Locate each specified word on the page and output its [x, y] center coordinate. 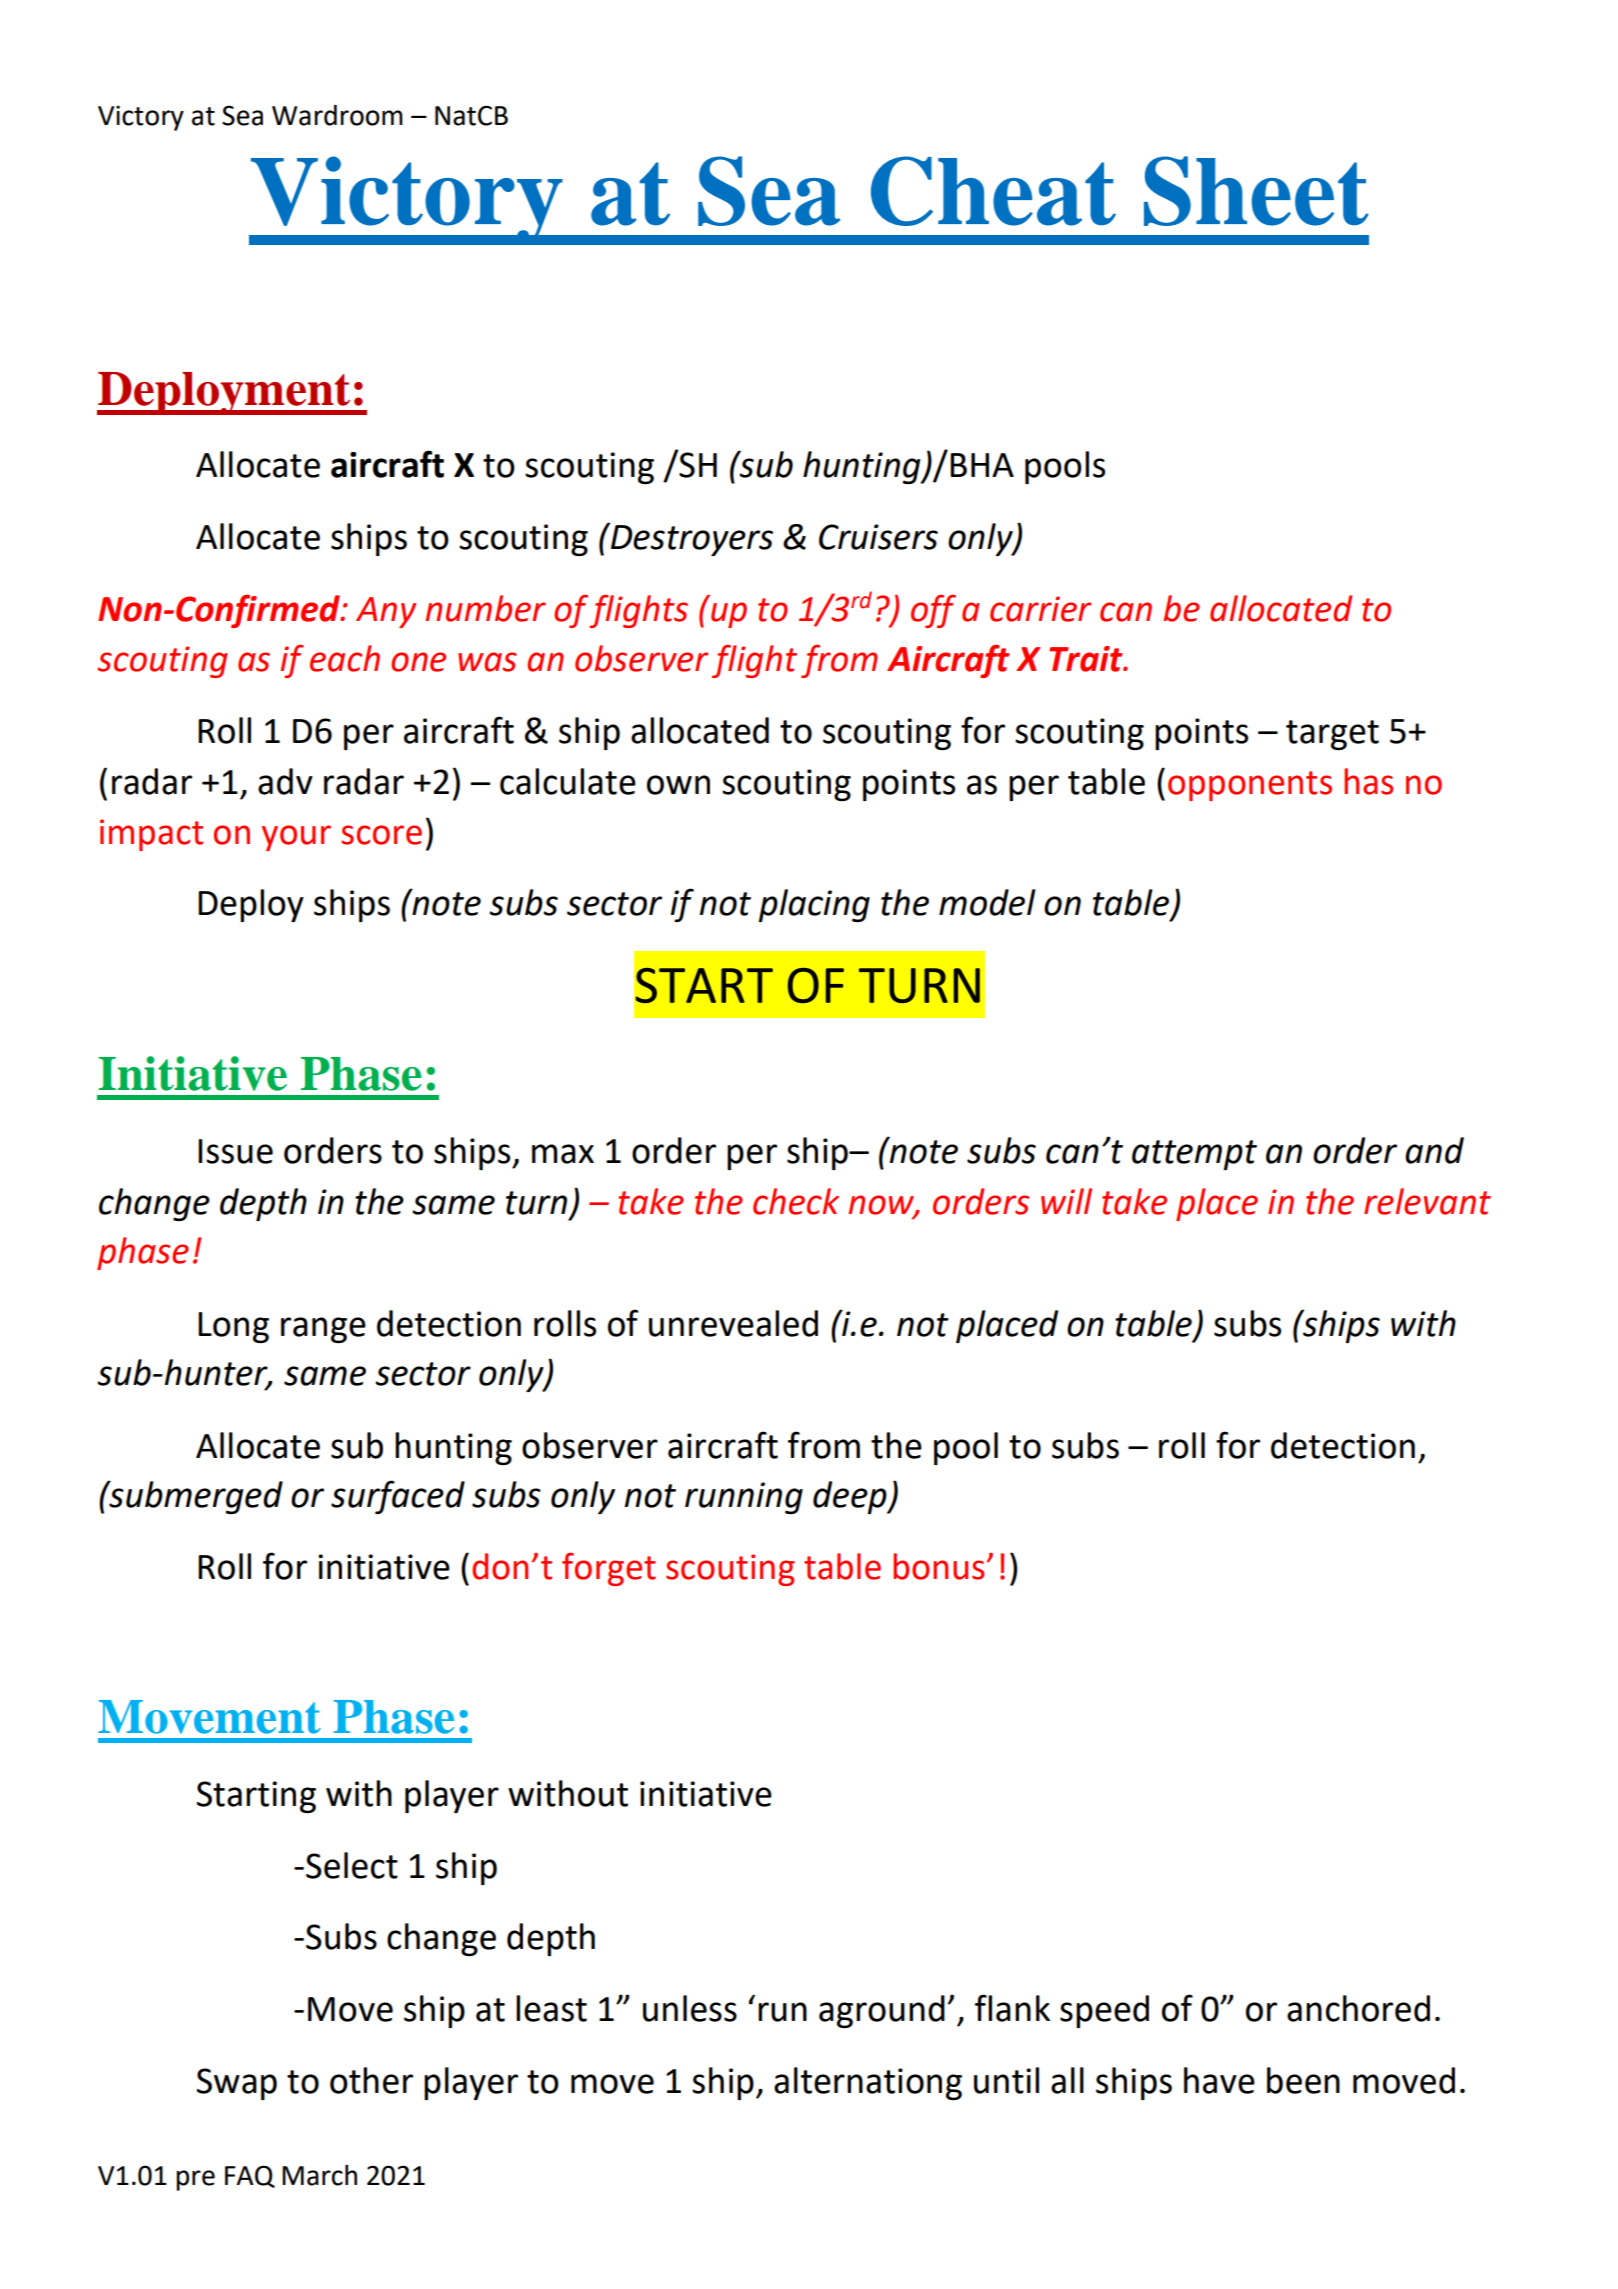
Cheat [993, 191]
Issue [235, 1151]
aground [882, 2011]
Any [386, 612]
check [796, 1201]
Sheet [1256, 191]
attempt [1194, 1155]
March [319, 2175]
